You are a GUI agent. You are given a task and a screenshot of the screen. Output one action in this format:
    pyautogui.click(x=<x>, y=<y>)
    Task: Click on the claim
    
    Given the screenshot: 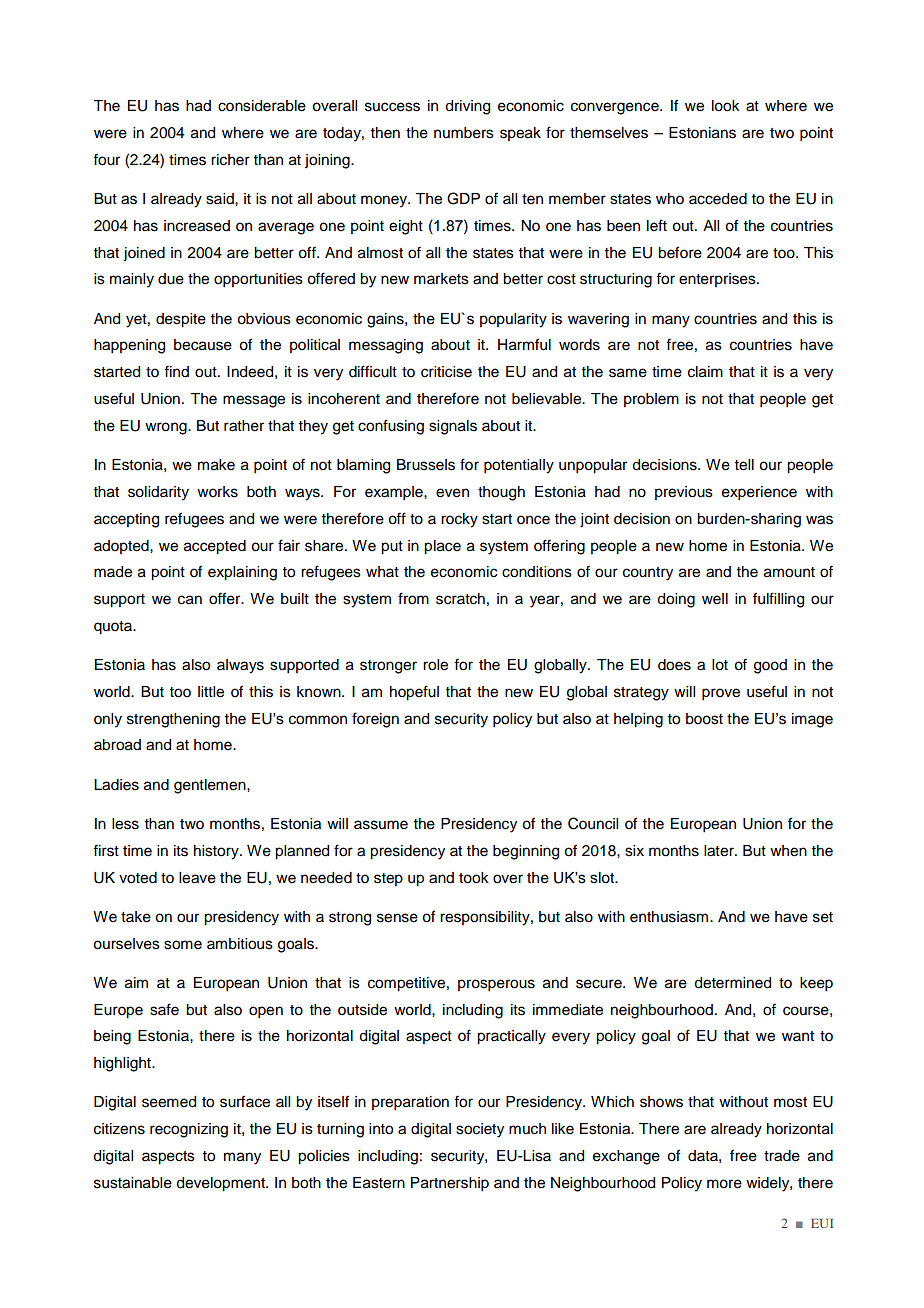 What is the action you would take?
    pyautogui.click(x=705, y=372)
